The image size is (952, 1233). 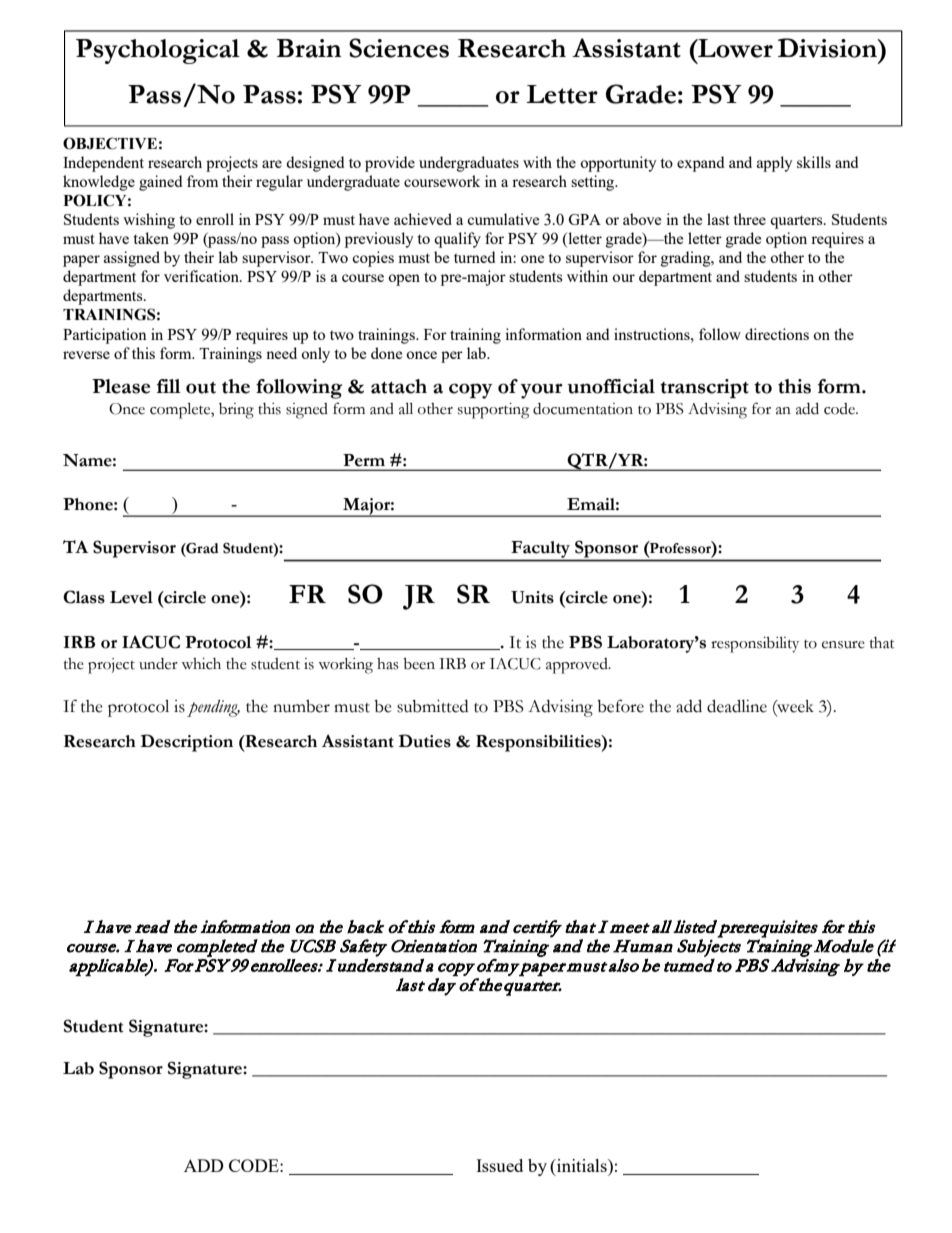 What do you see at coordinates (737, 706) in the image?
I see `deadline` at bounding box center [737, 706].
